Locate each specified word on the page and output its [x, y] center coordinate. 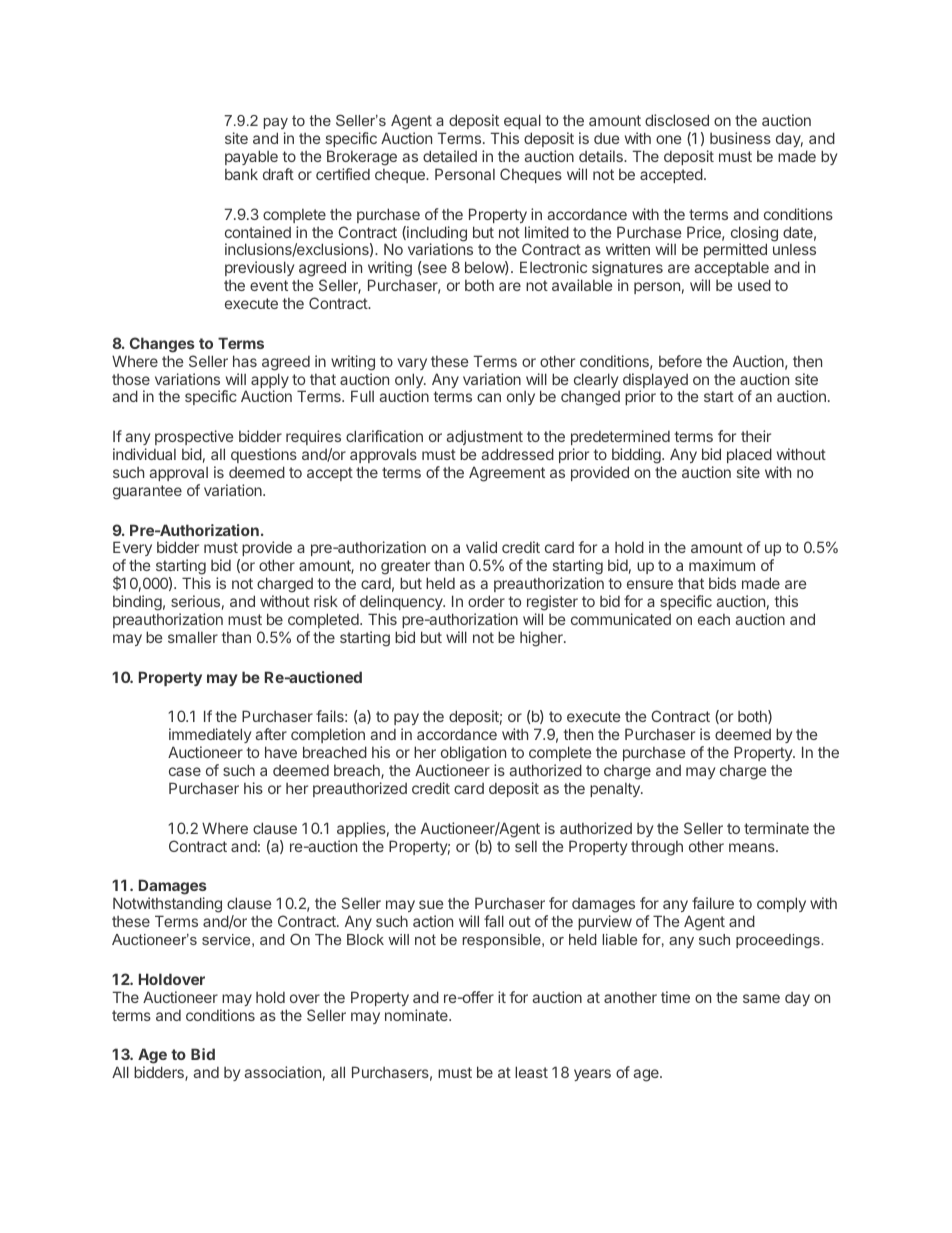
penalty [616, 790]
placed [749, 455]
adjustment [484, 437]
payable [251, 157]
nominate [417, 1015]
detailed [450, 156]
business [740, 138]
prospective [194, 437]
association [282, 1072]
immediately [210, 737]
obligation [473, 755]
